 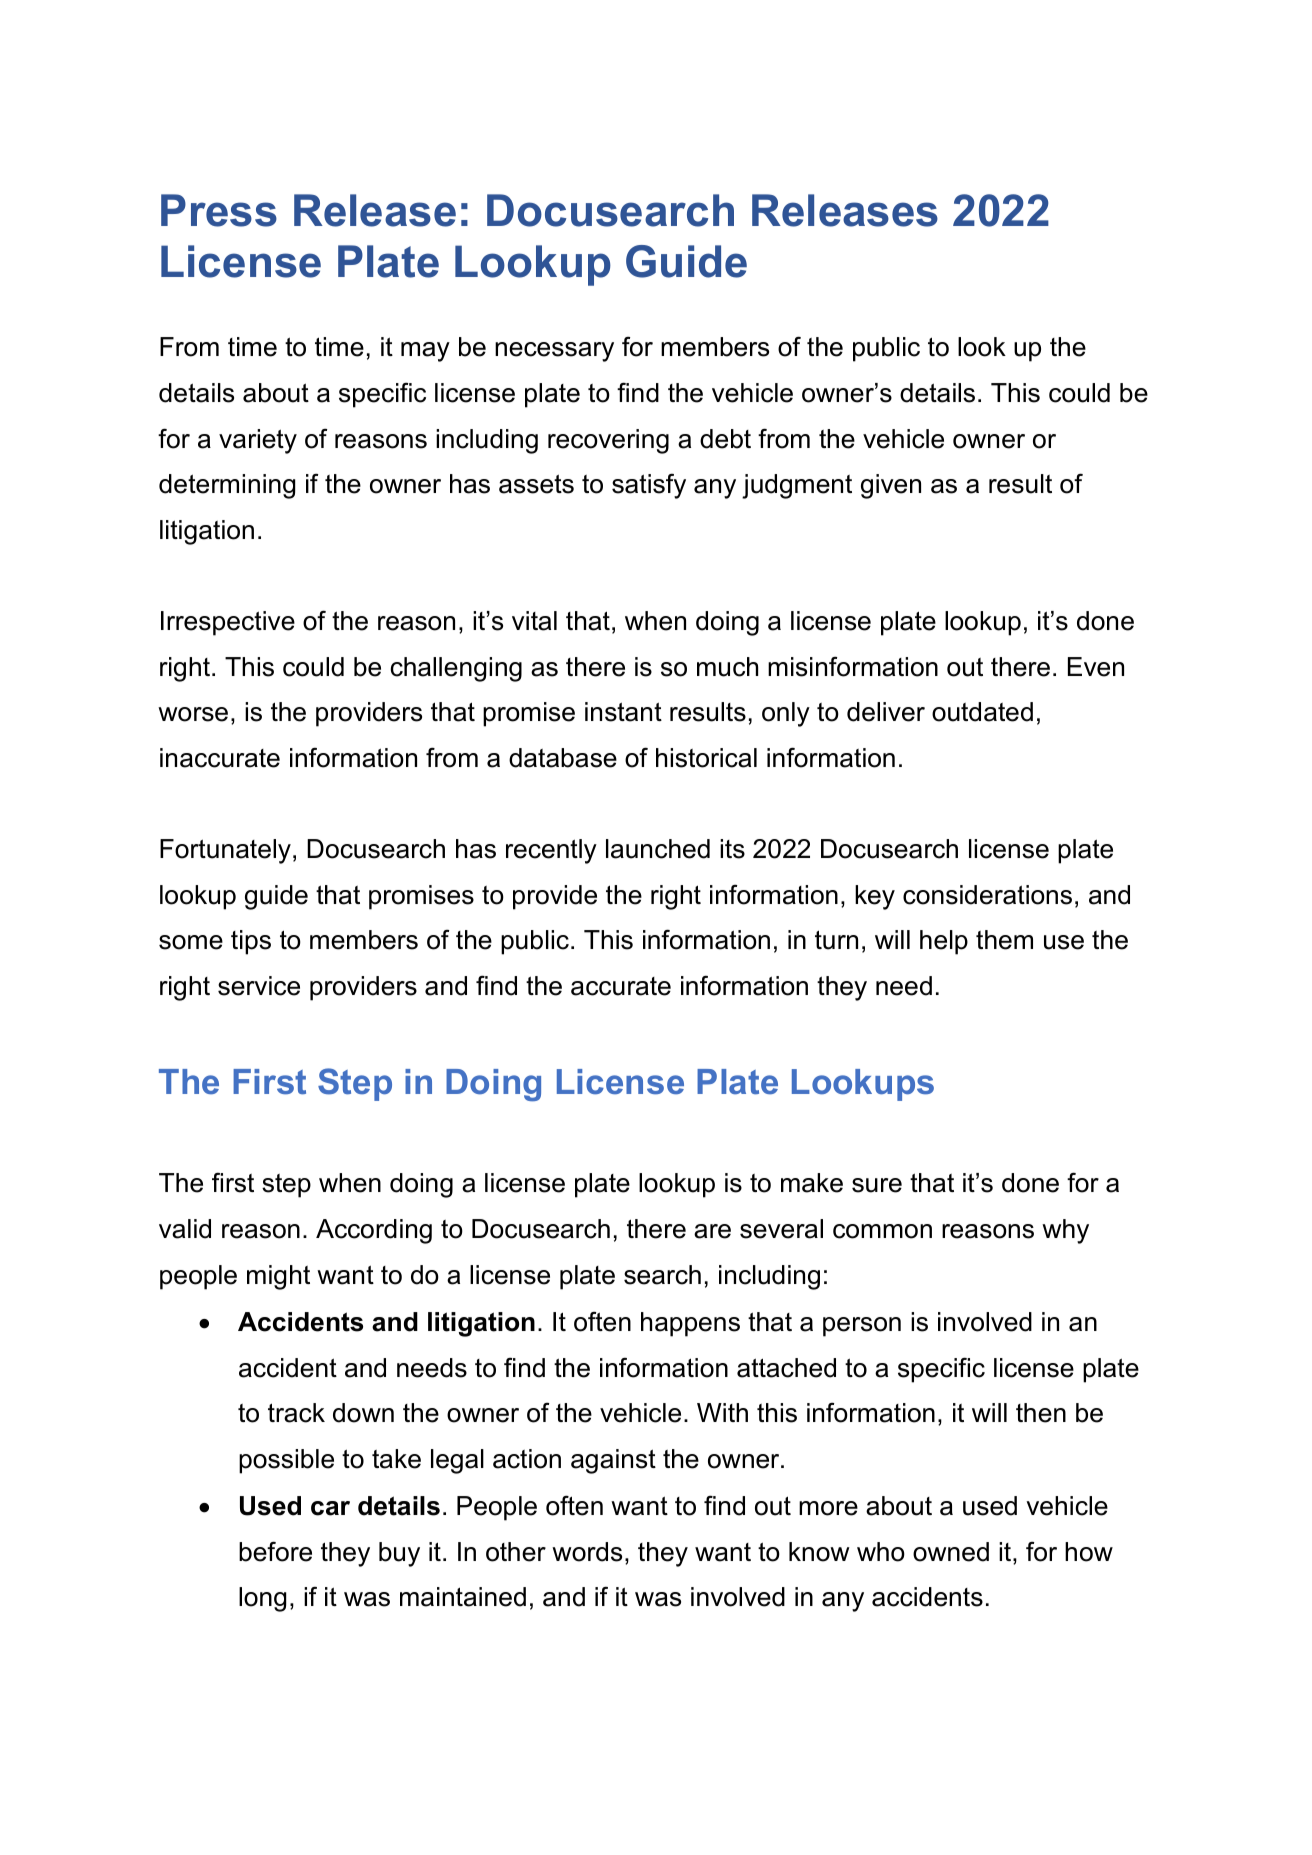 What do you see at coordinates (623, 712) in the screenshot?
I see `instant` at bounding box center [623, 712].
